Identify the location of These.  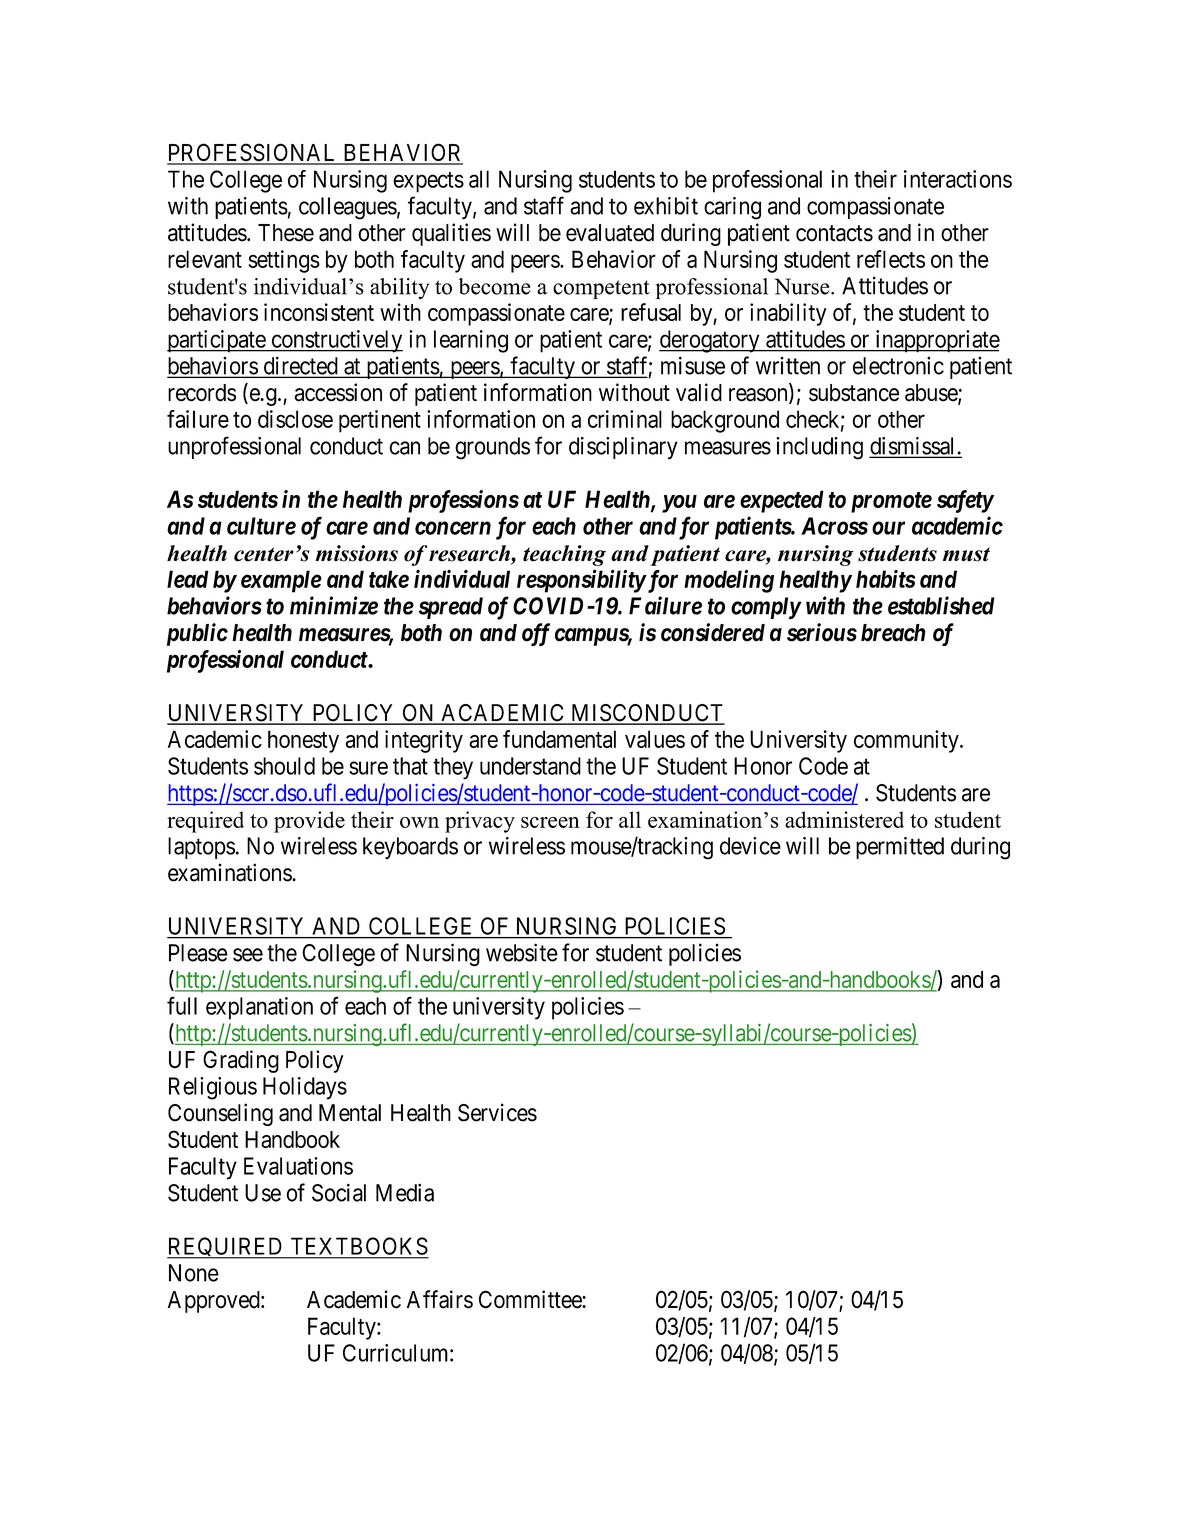
(286, 233).
